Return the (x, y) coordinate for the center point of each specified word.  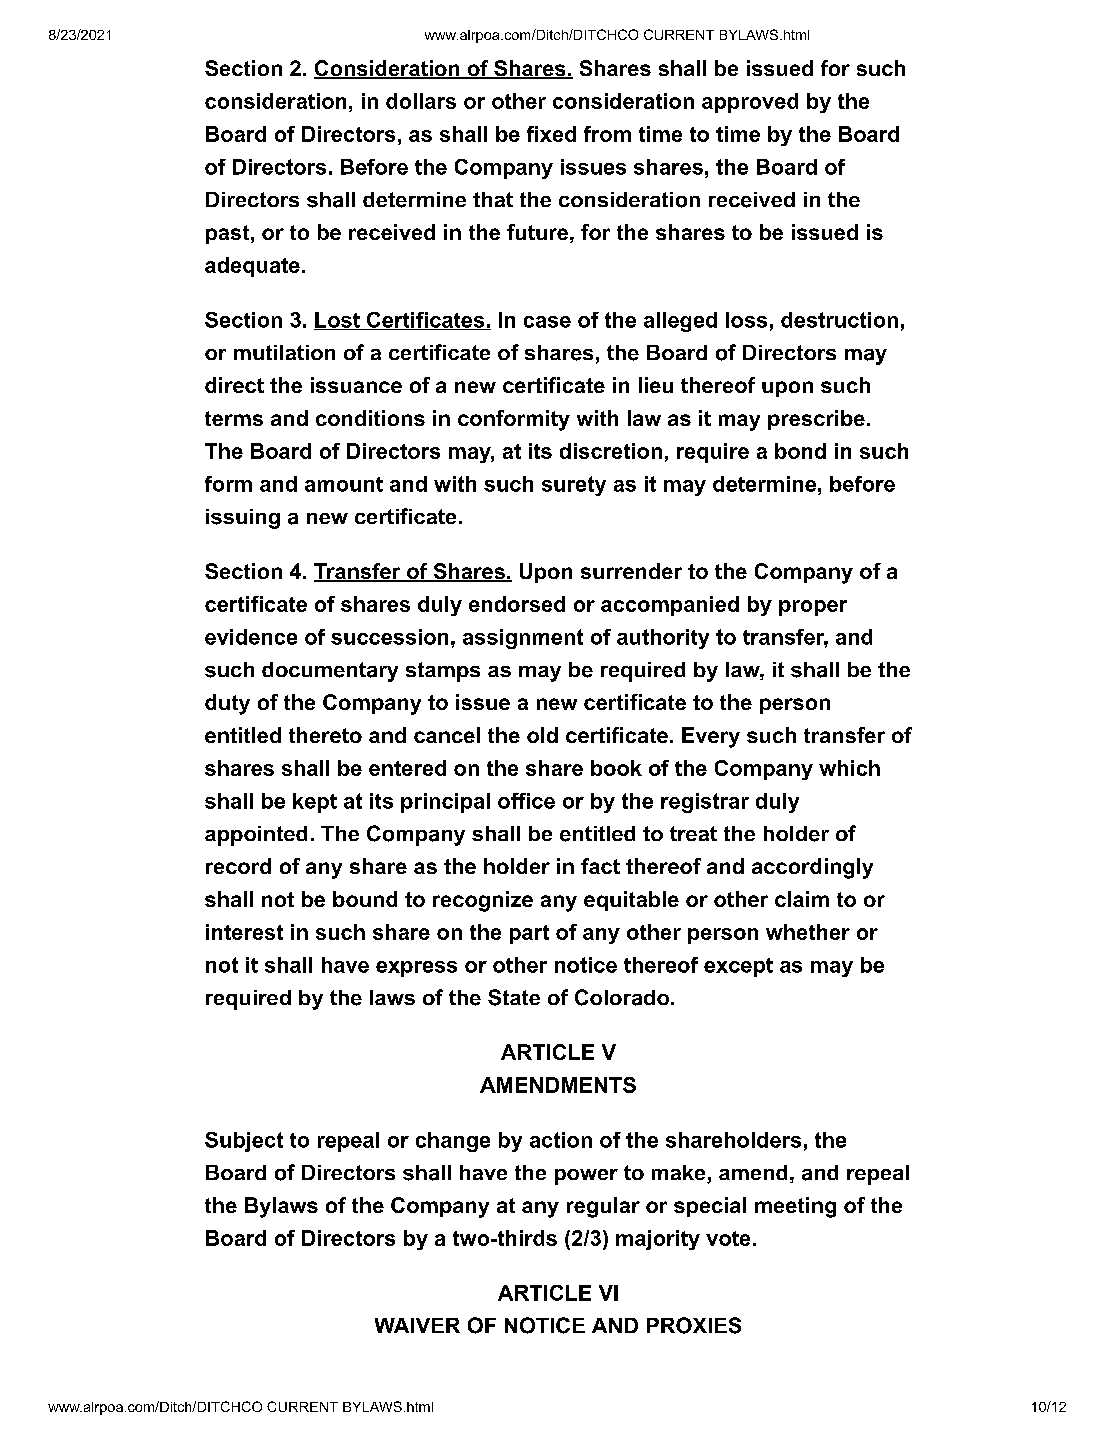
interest (244, 932)
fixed (551, 134)
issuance (356, 385)
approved (750, 103)
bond (800, 451)
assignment (523, 639)
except (738, 967)
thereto (325, 735)
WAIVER (417, 1325)
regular (603, 1207)
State (514, 997)
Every (711, 737)
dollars (421, 101)
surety (574, 486)
